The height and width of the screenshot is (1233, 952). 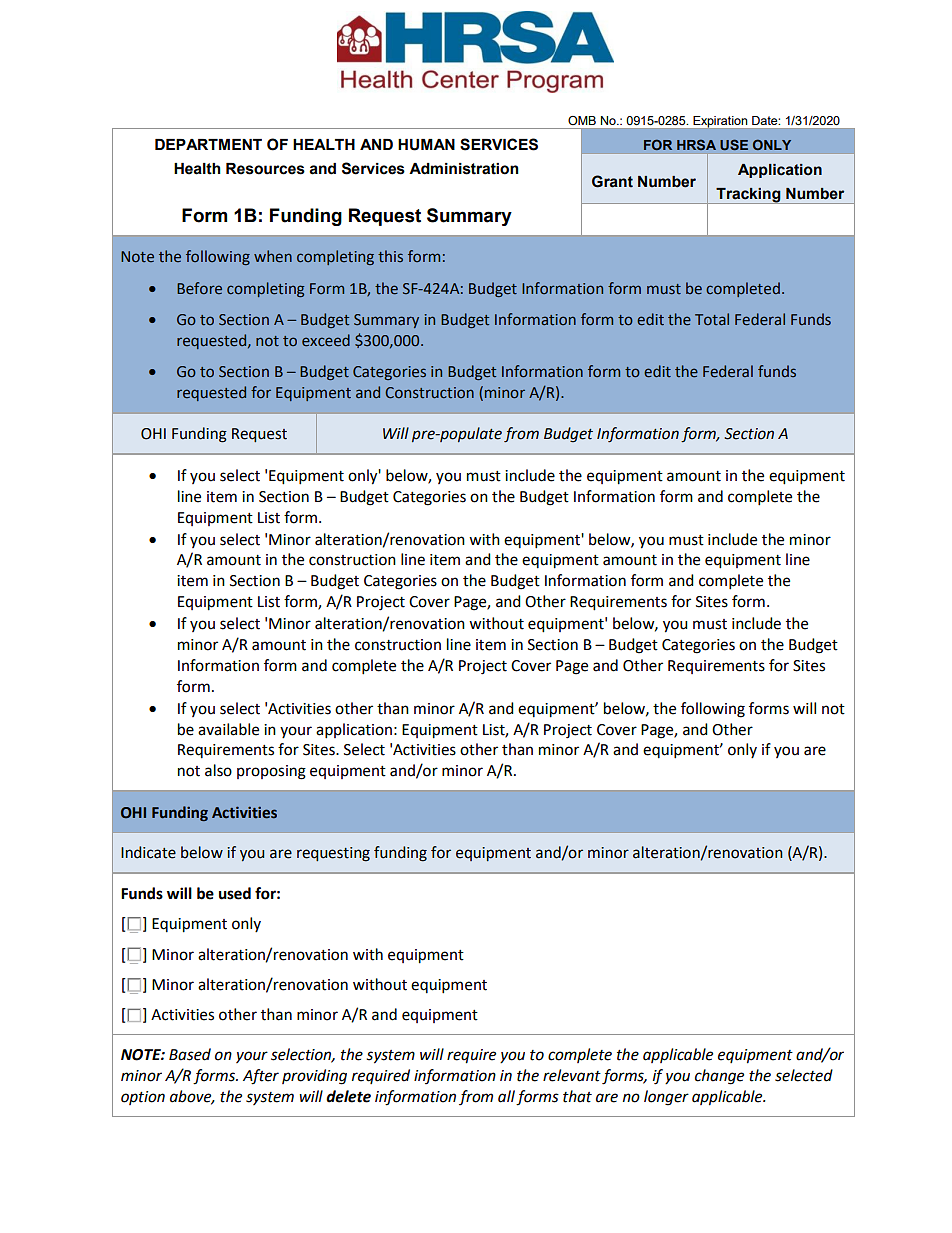 What do you see at coordinates (720, 122) in the screenshot?
I see `Expiration` at bounding box center [720, 122].
